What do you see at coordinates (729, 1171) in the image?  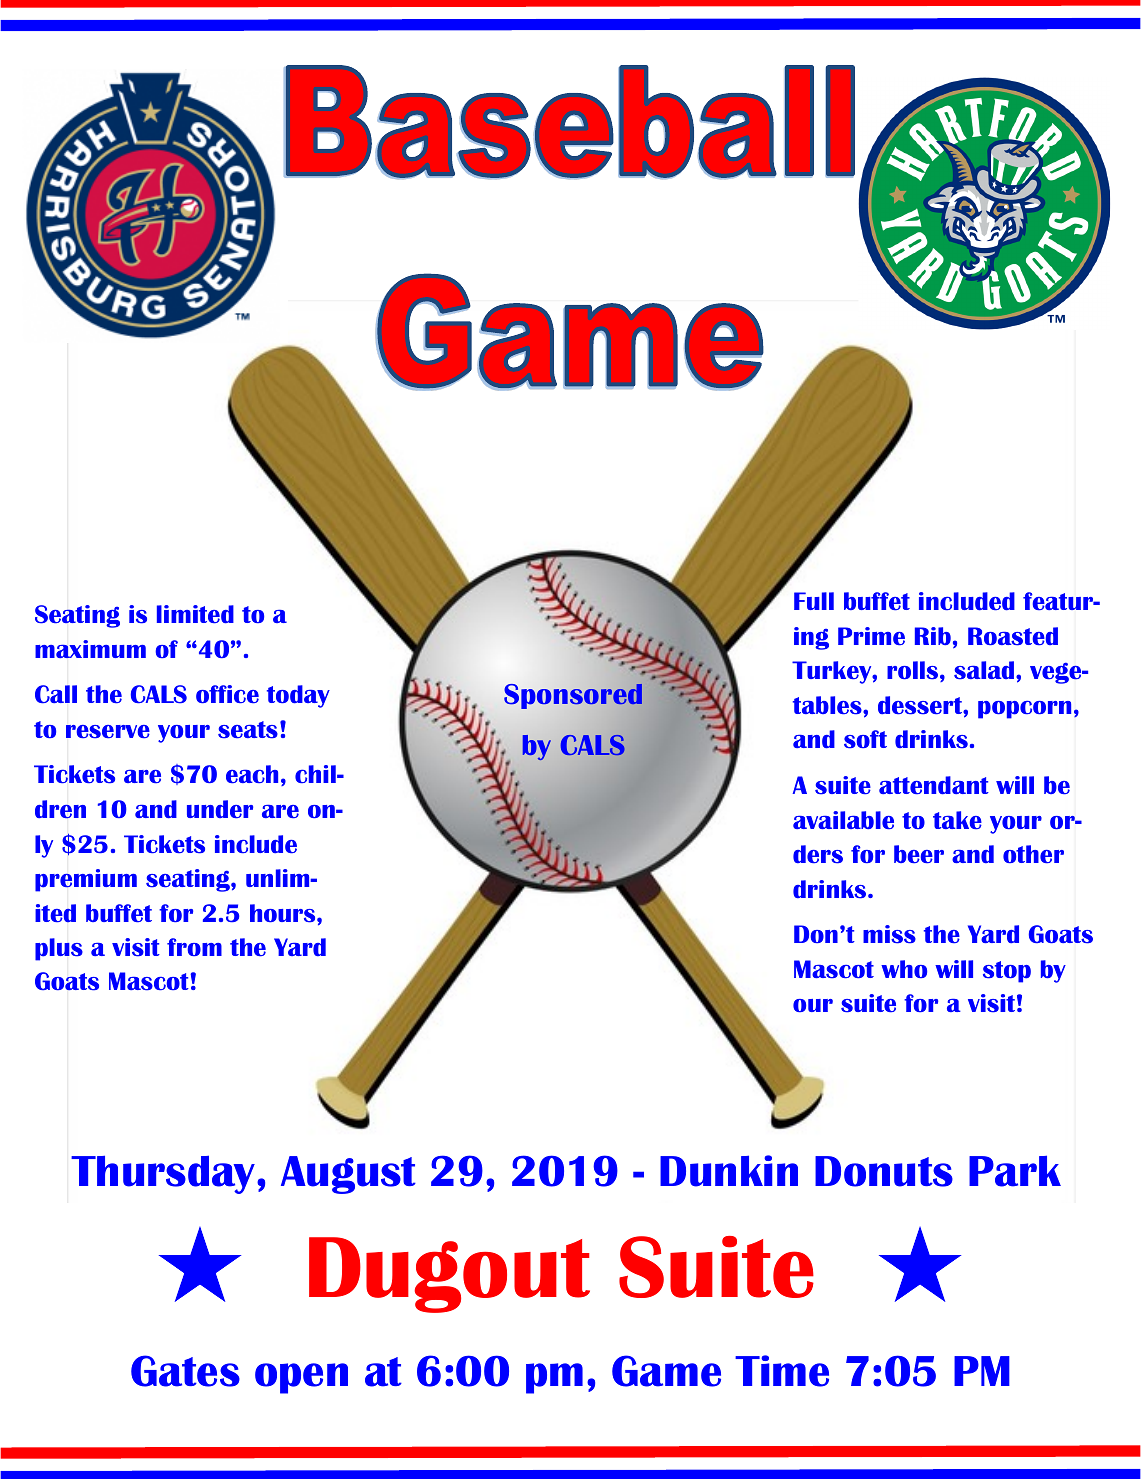 I see `Dunkin` at bounding box center [729, 1171].
